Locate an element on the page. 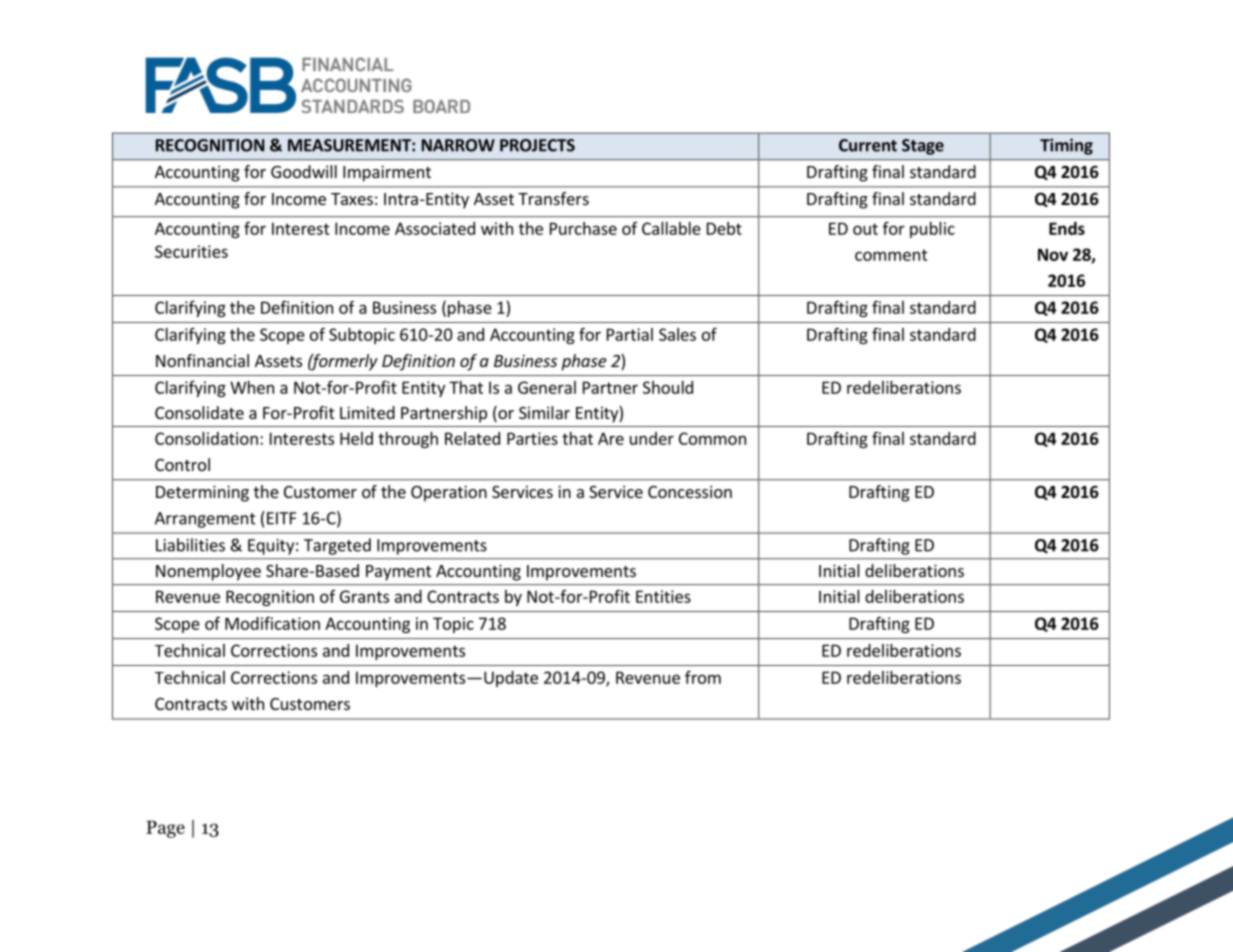 This image has height=952, width=1233. Goodwill is located at coordinates (304, 171).
